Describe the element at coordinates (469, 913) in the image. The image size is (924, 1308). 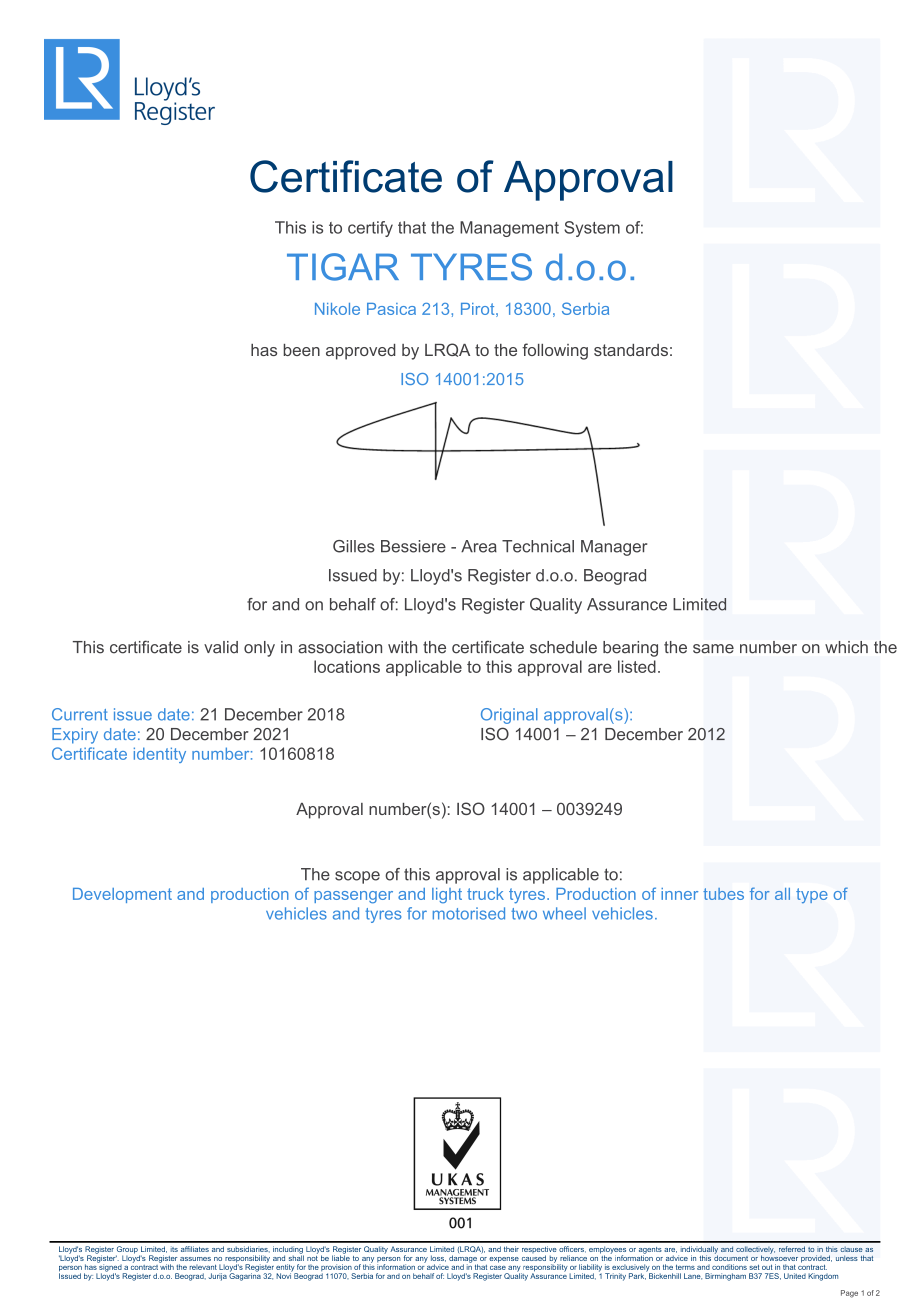
I see `motorised` at that location.
